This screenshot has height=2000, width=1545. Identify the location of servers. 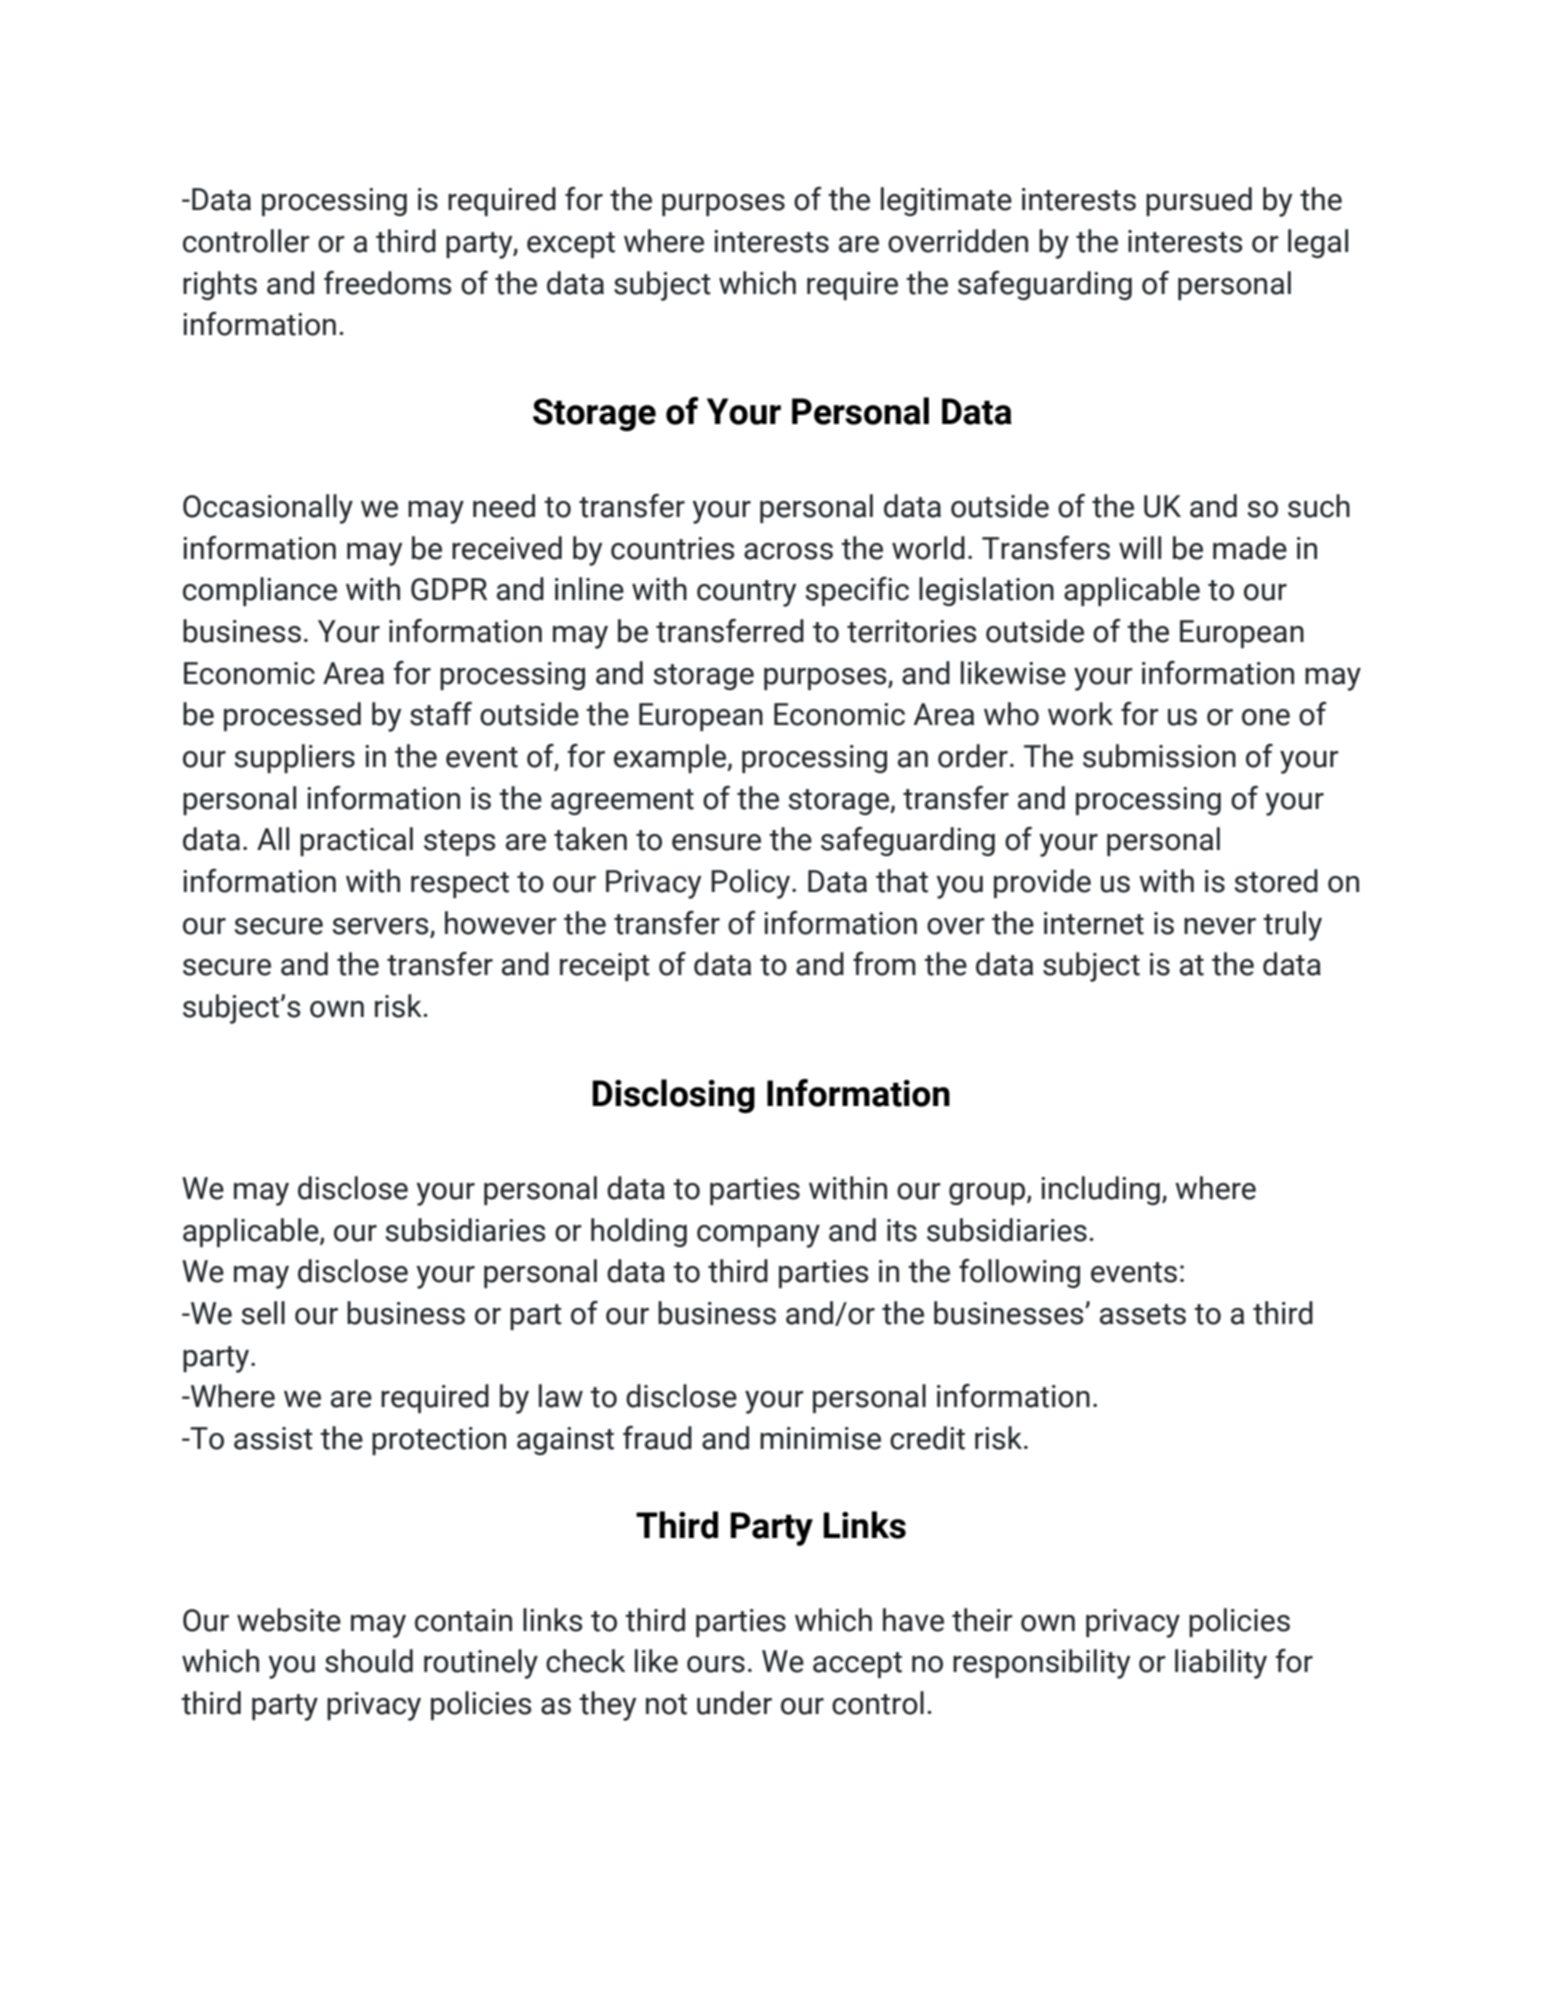
(380, 926).
